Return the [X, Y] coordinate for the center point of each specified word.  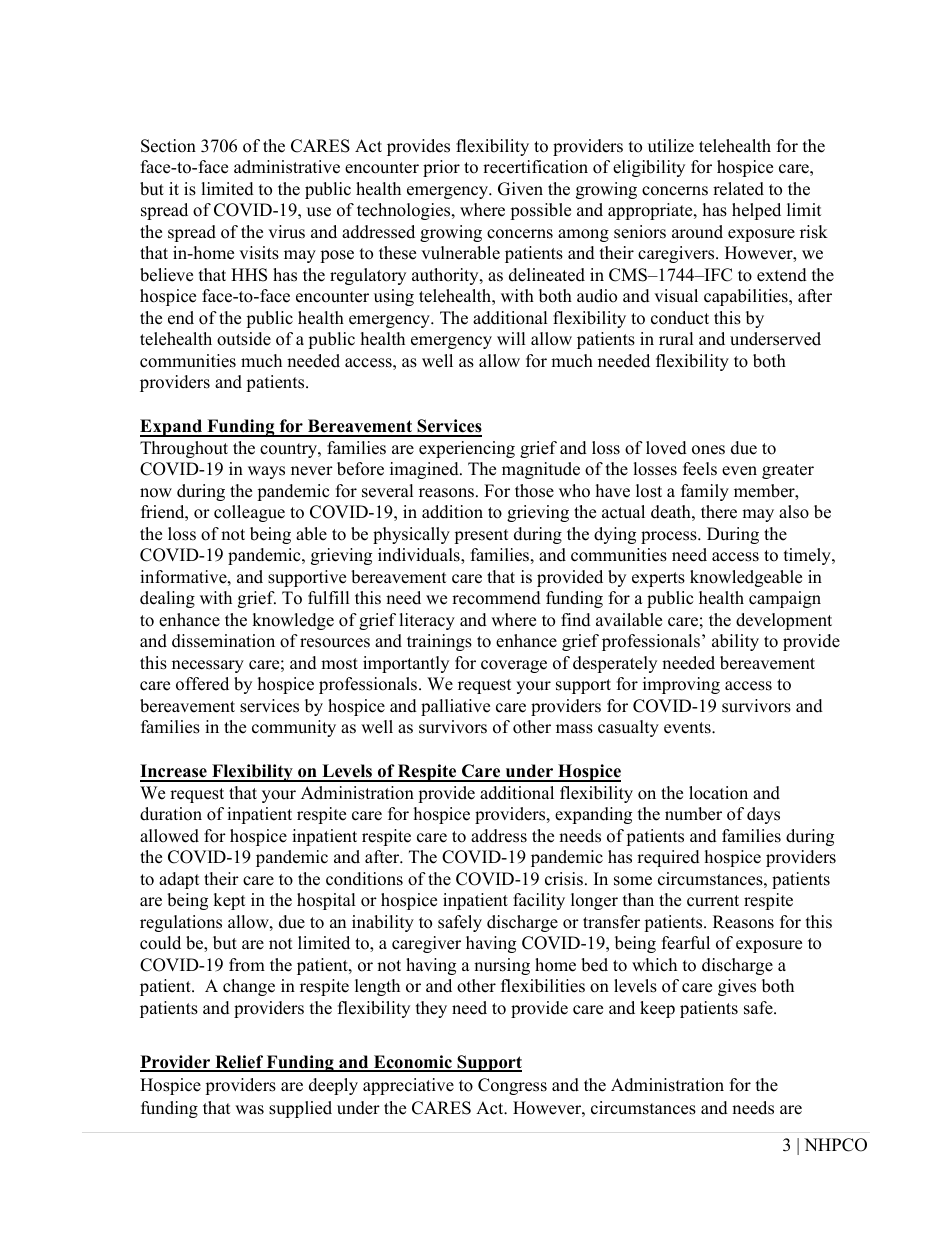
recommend [496, 598]
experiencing [467, 449]
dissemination [223, 641]
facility [539, 901]
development [784, 621]
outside [244, 339]
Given [520, 189]
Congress [512, 1086]
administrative [287, 167]
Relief [239, 1063]
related [738, 189]
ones [708, 450]
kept [229, 901]
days [763, 815]
